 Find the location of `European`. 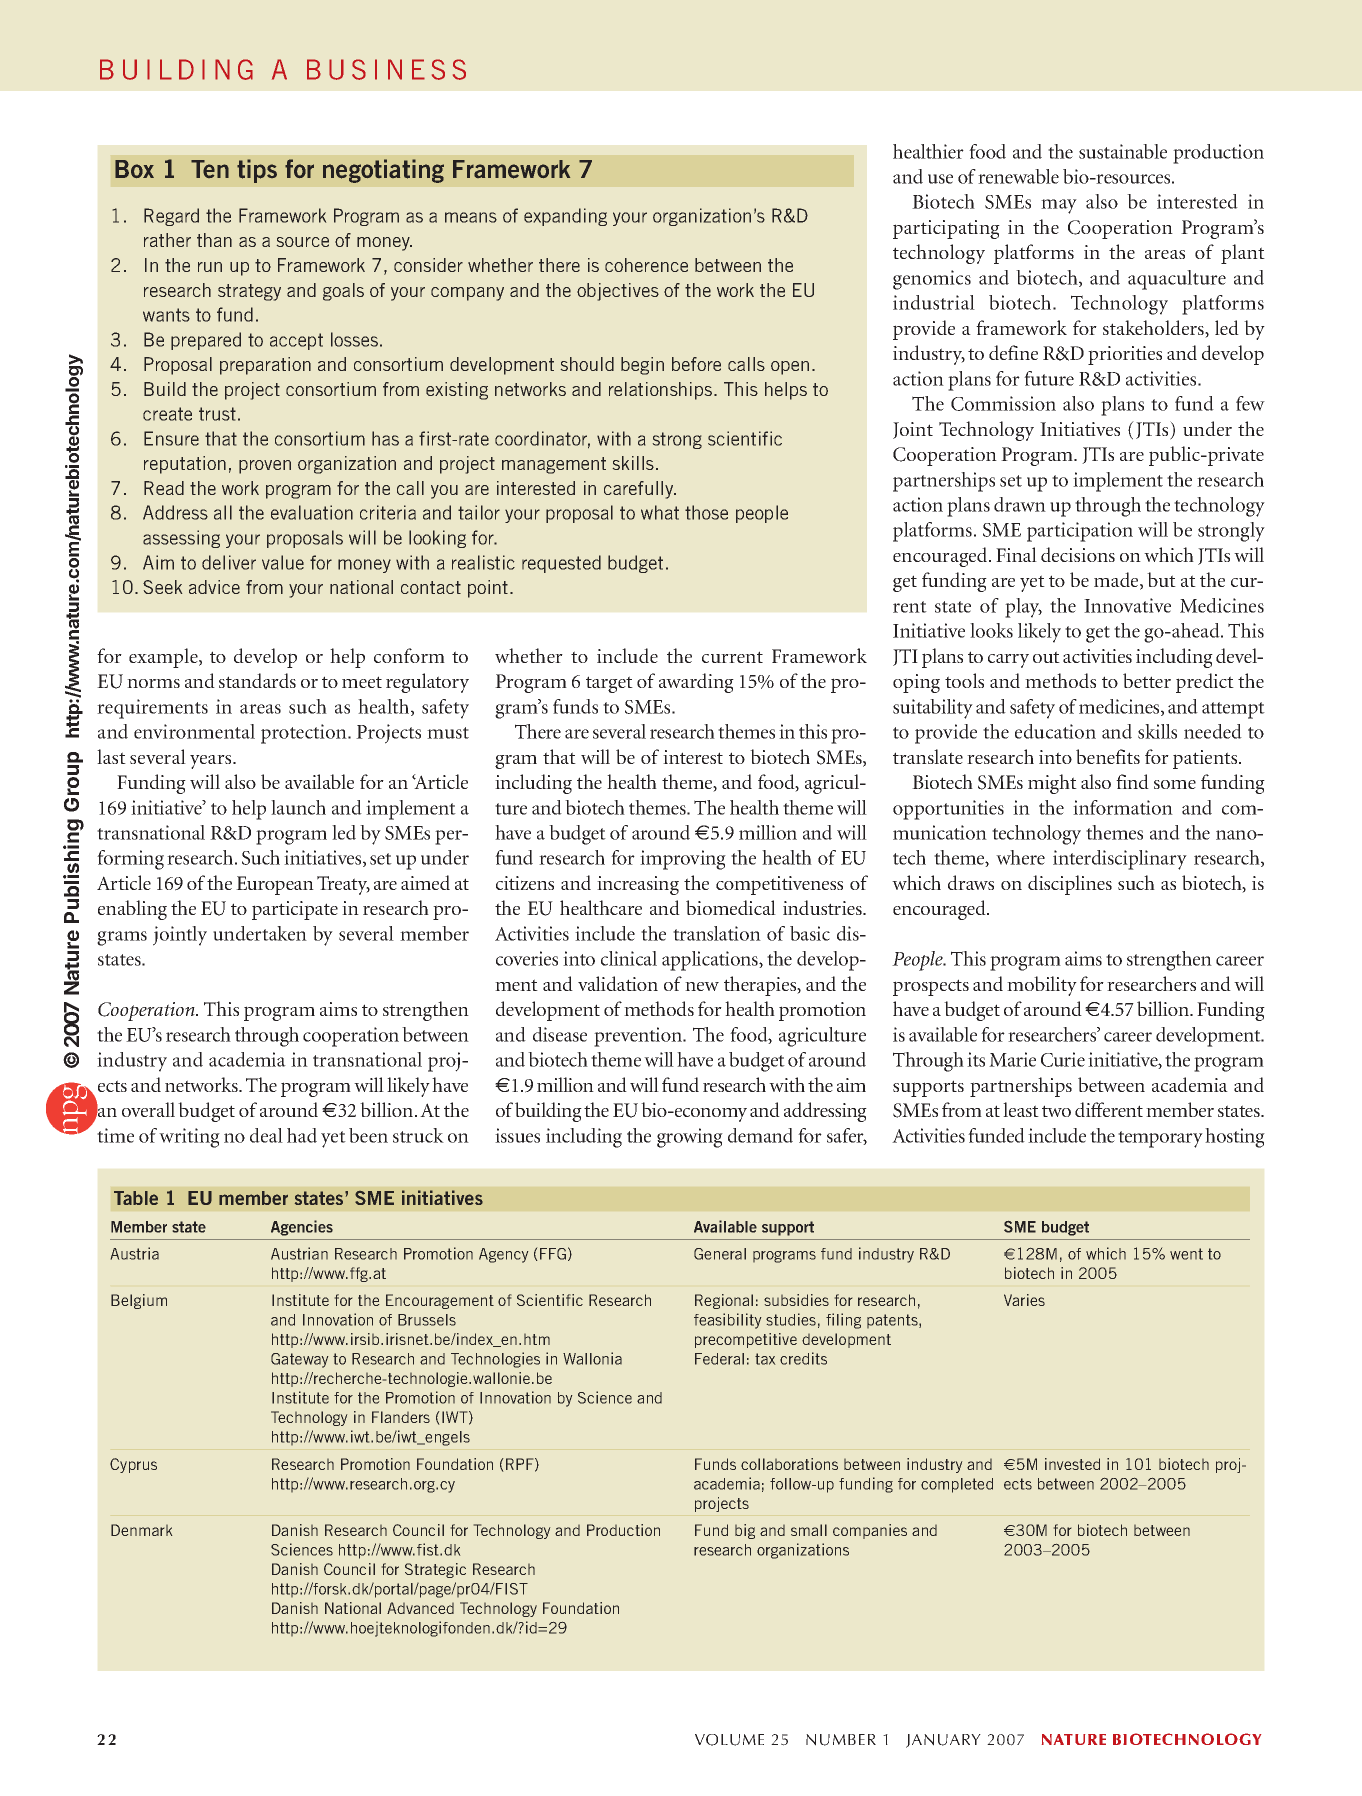

European is located at coordinates (275, 885).
